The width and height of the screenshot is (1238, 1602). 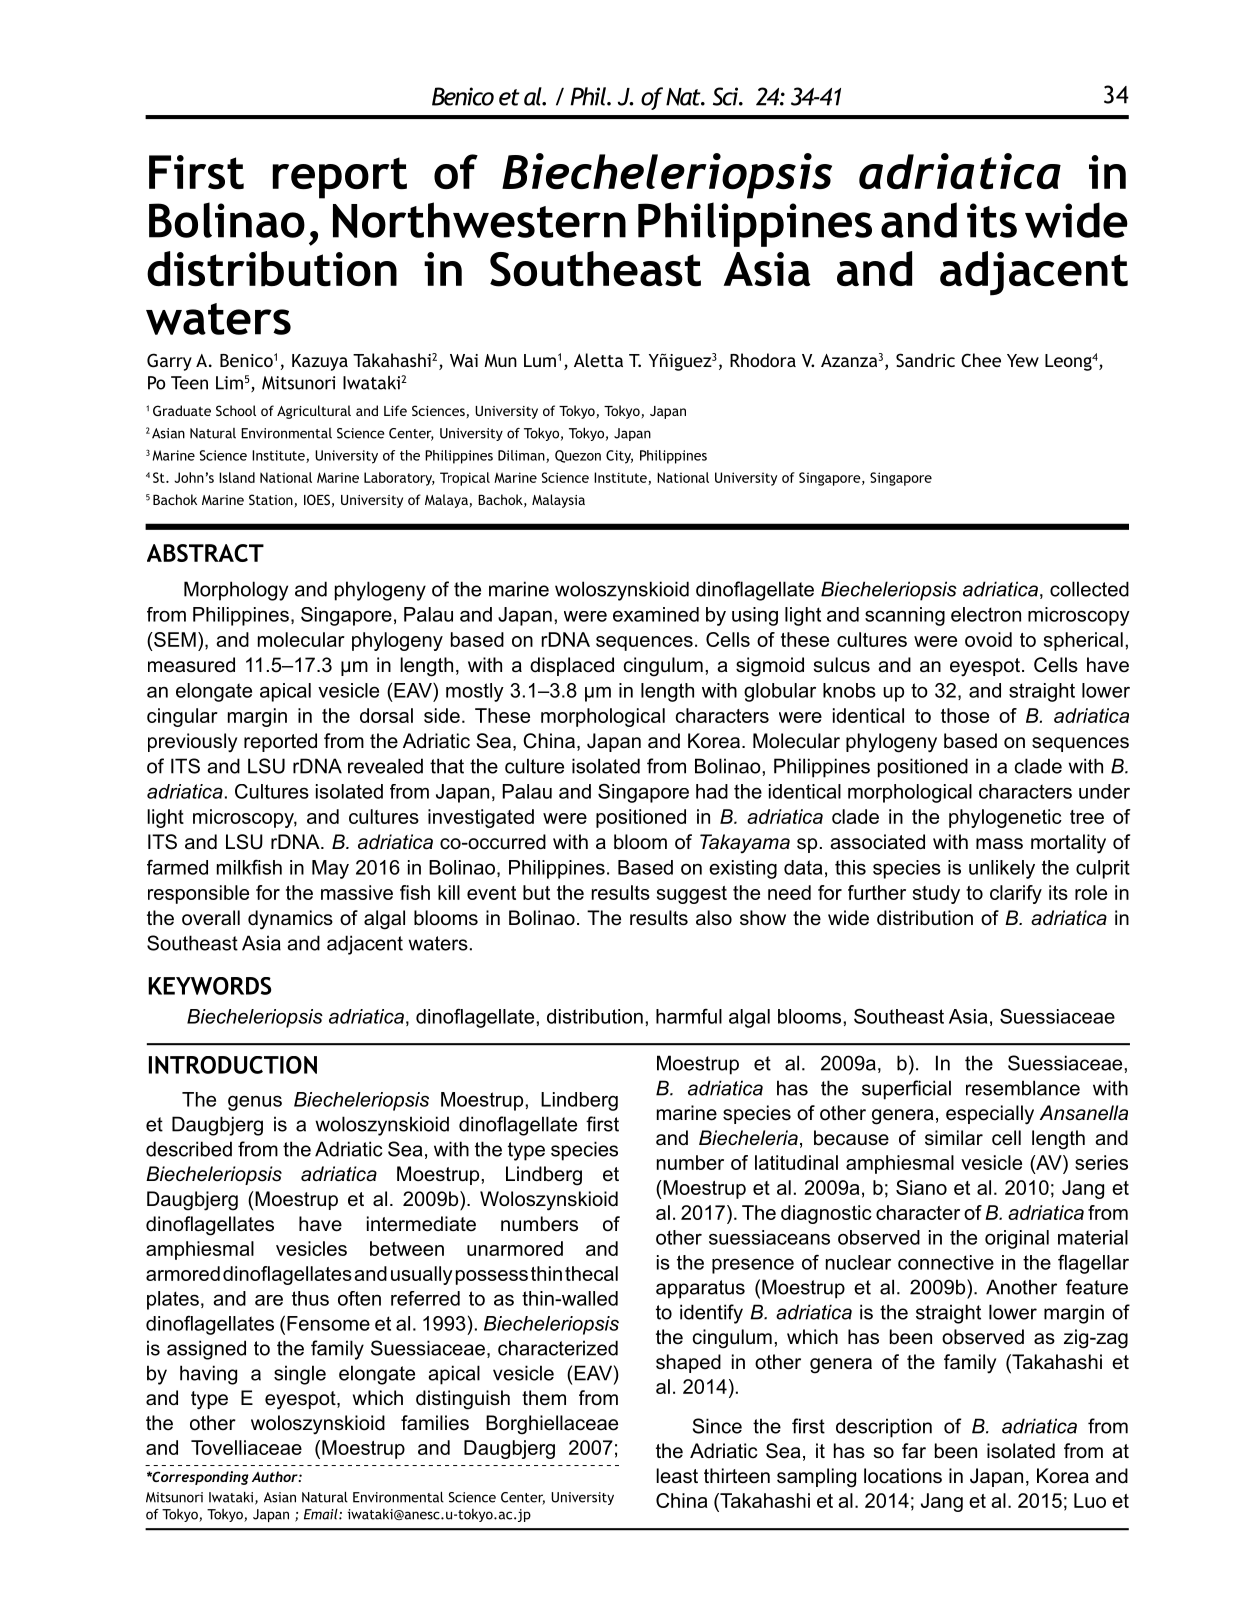 I want to click on Northwestern, so click(x=479, y=220).
